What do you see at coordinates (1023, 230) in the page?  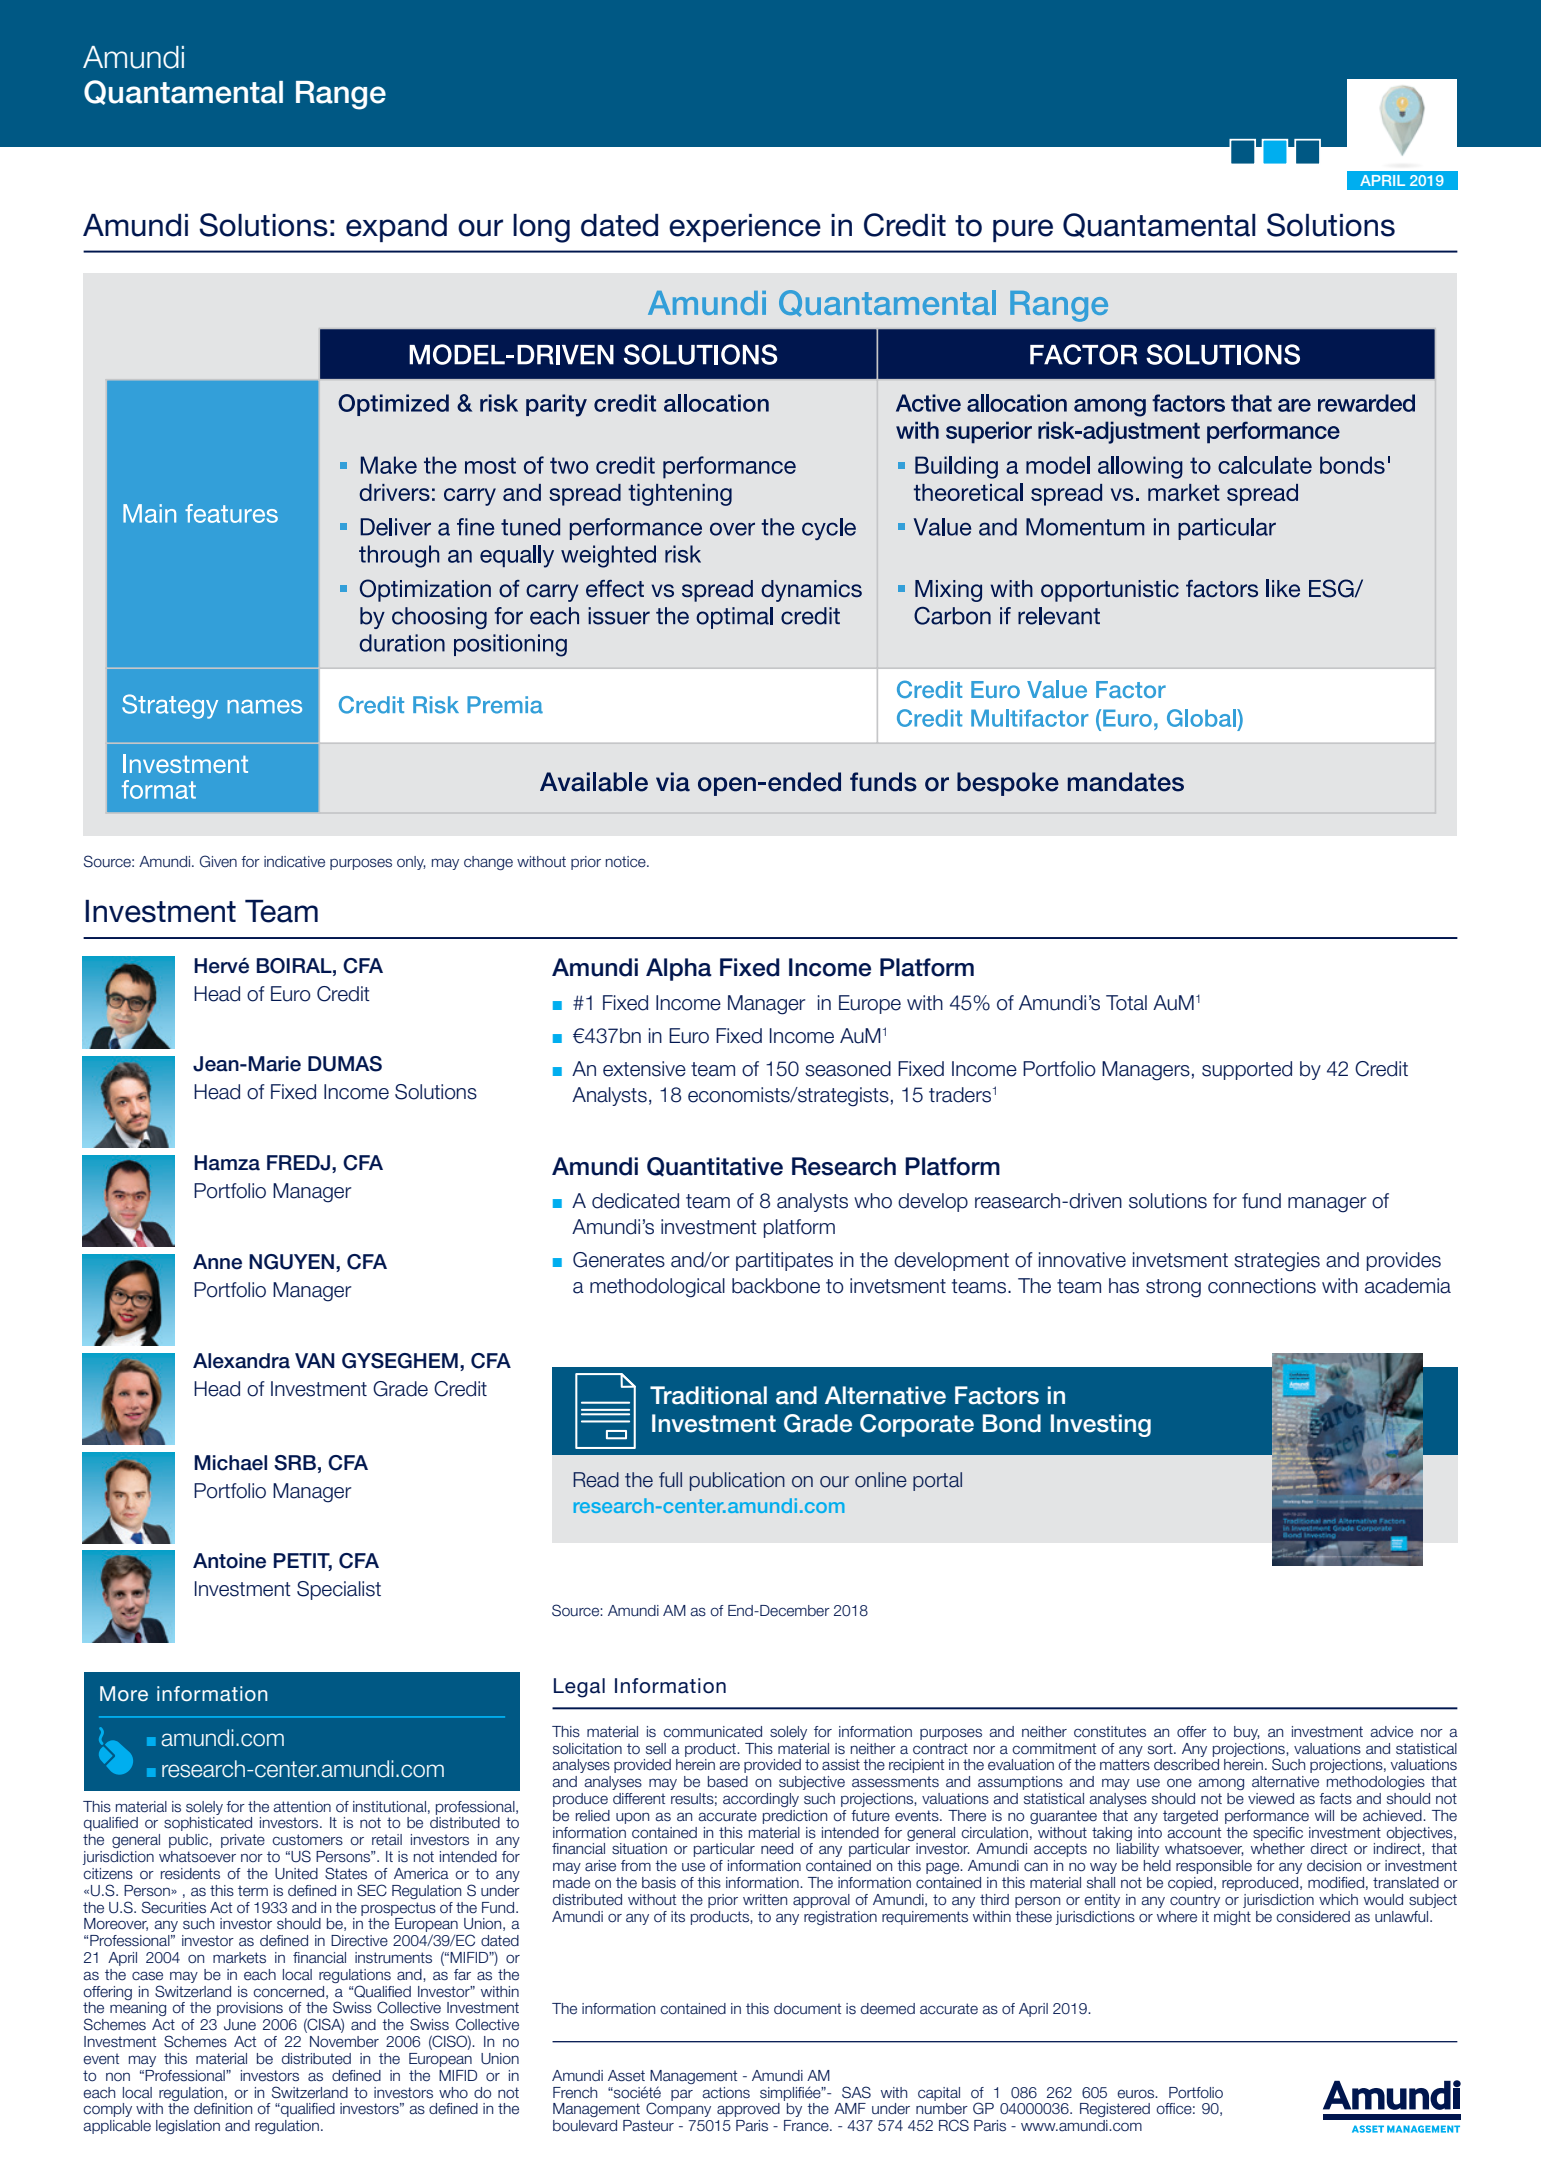 I see `pure` at bounding box center [1023, 230].
